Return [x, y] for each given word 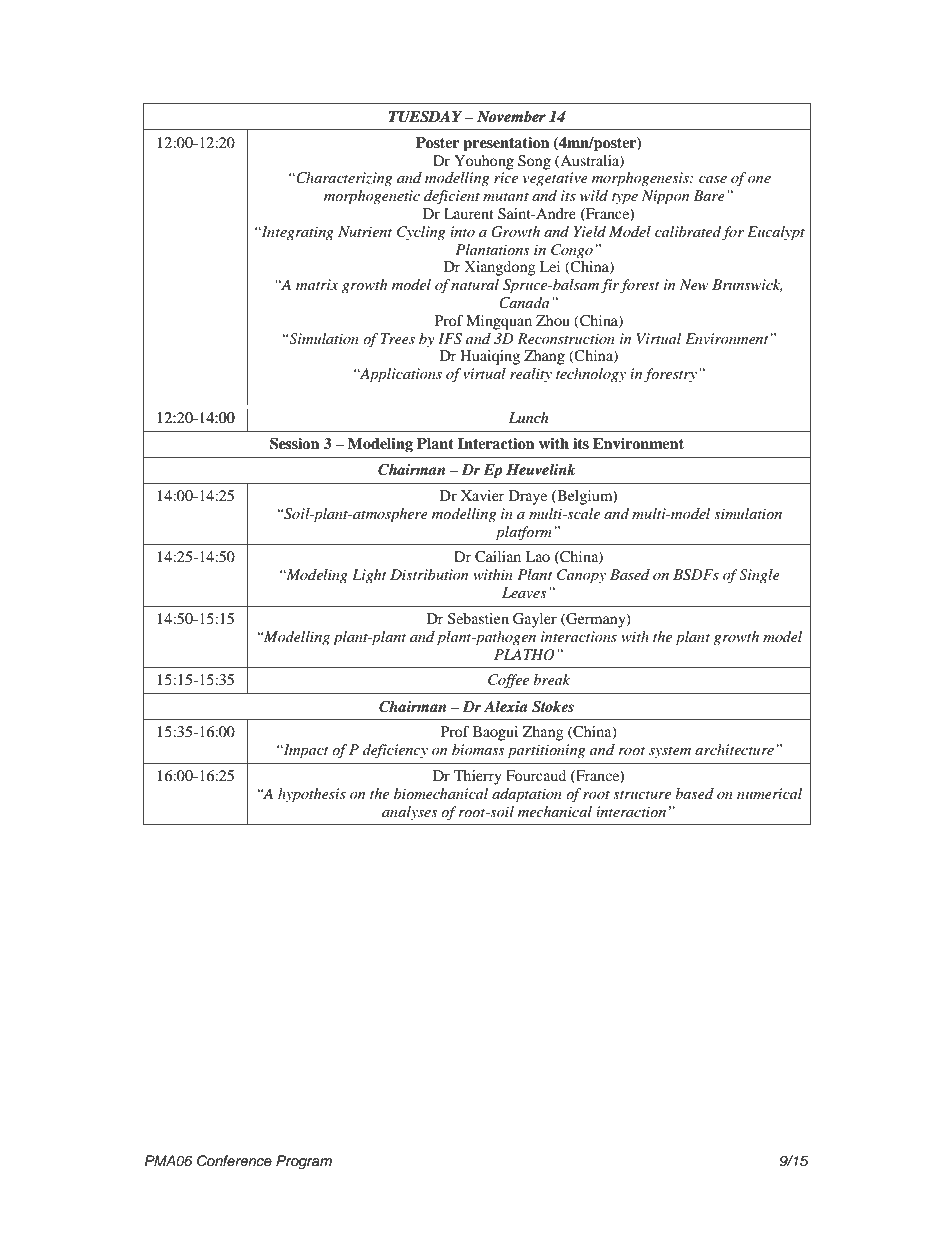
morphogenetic [372, 197]
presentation [507, 144]
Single [759, 576]
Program [304, 1162]
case [713, 179]
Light [369, 576]
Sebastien [478, 619]
